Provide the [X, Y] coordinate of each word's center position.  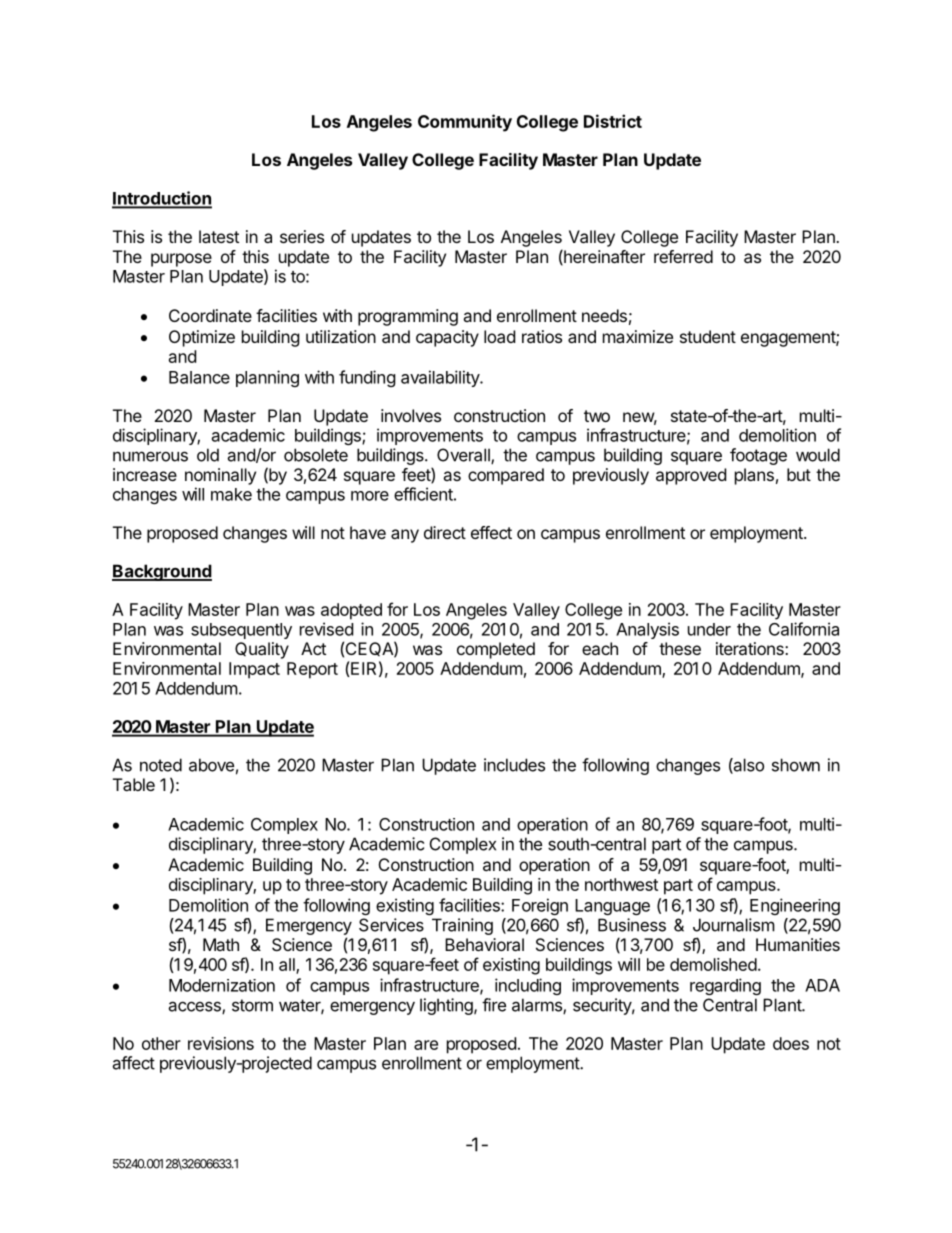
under [709, 629]
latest [219, 236]
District [613, 121]
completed [496, 650]
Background [162, 572]
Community [465, 123]
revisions [221, 1043]
